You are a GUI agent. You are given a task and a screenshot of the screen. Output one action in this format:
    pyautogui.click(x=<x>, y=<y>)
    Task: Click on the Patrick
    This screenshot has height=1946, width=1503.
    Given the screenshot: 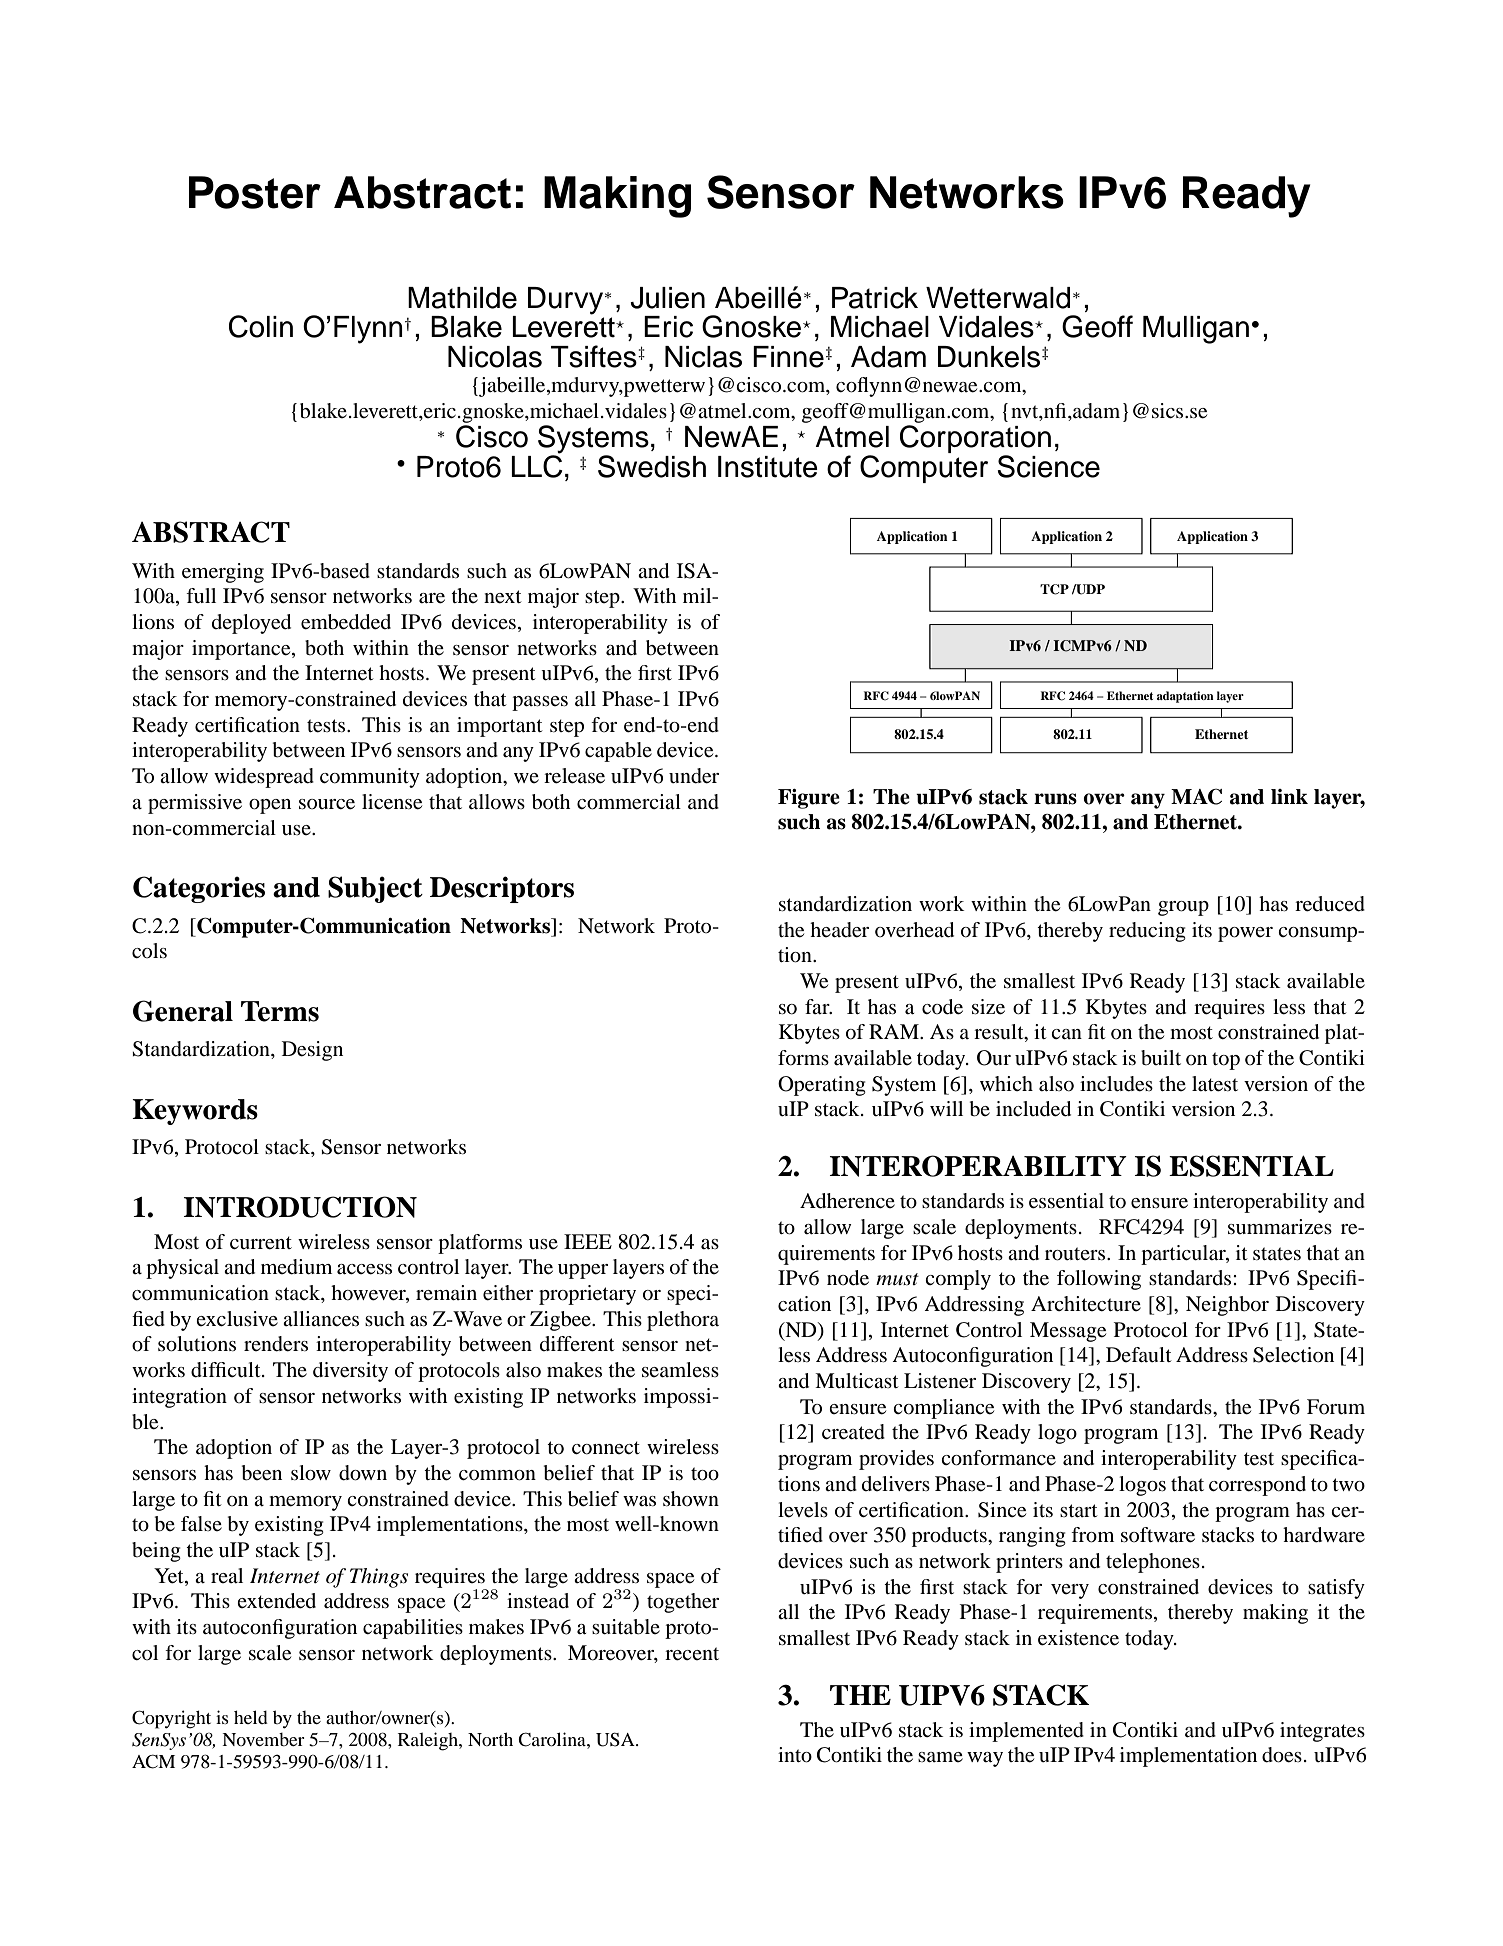 What is the action you would take?
    pyautogui.click(x=875, y=298)
